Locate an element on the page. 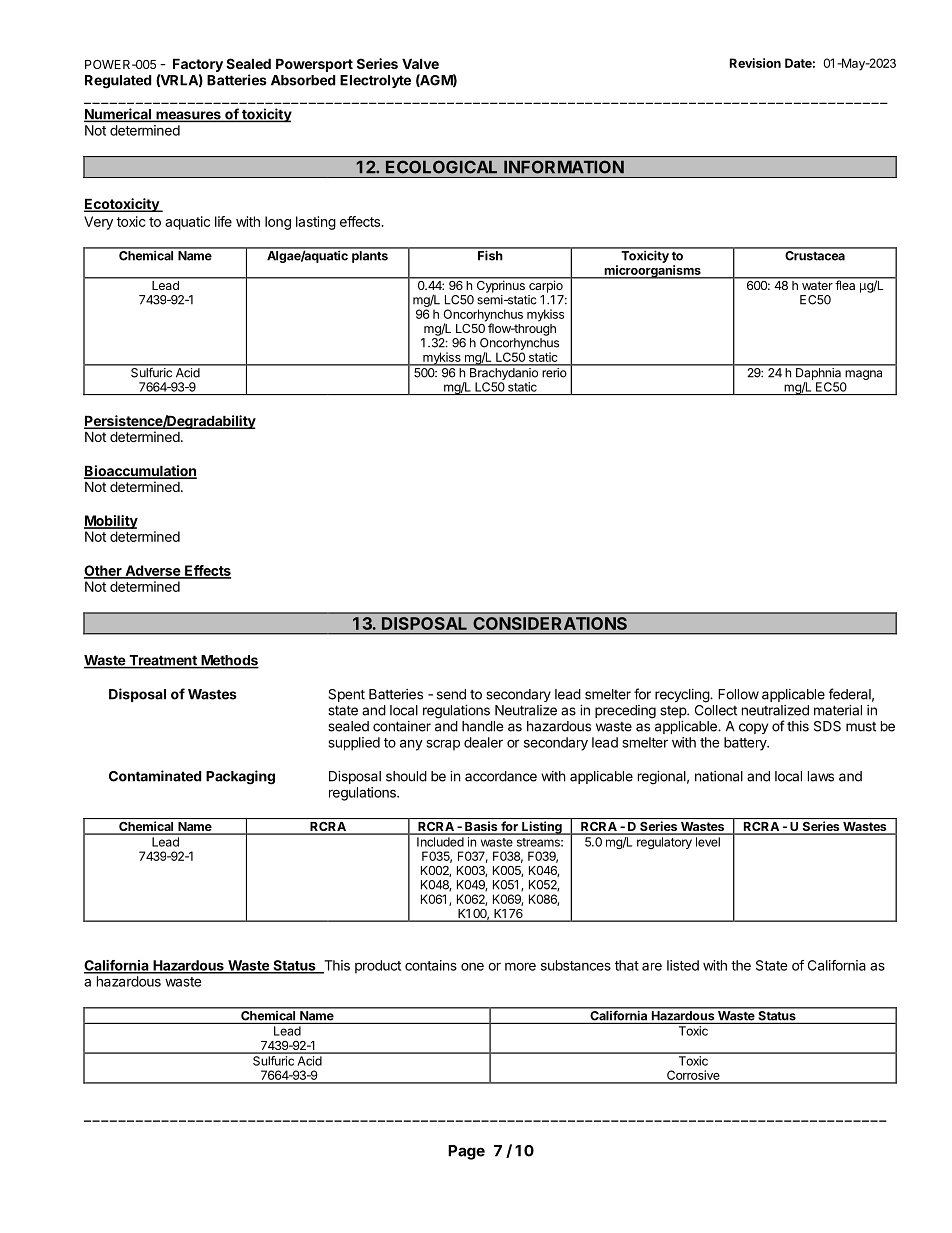 The height and width of the image is (1233, 952). one is located at coordinates (472, 966).
